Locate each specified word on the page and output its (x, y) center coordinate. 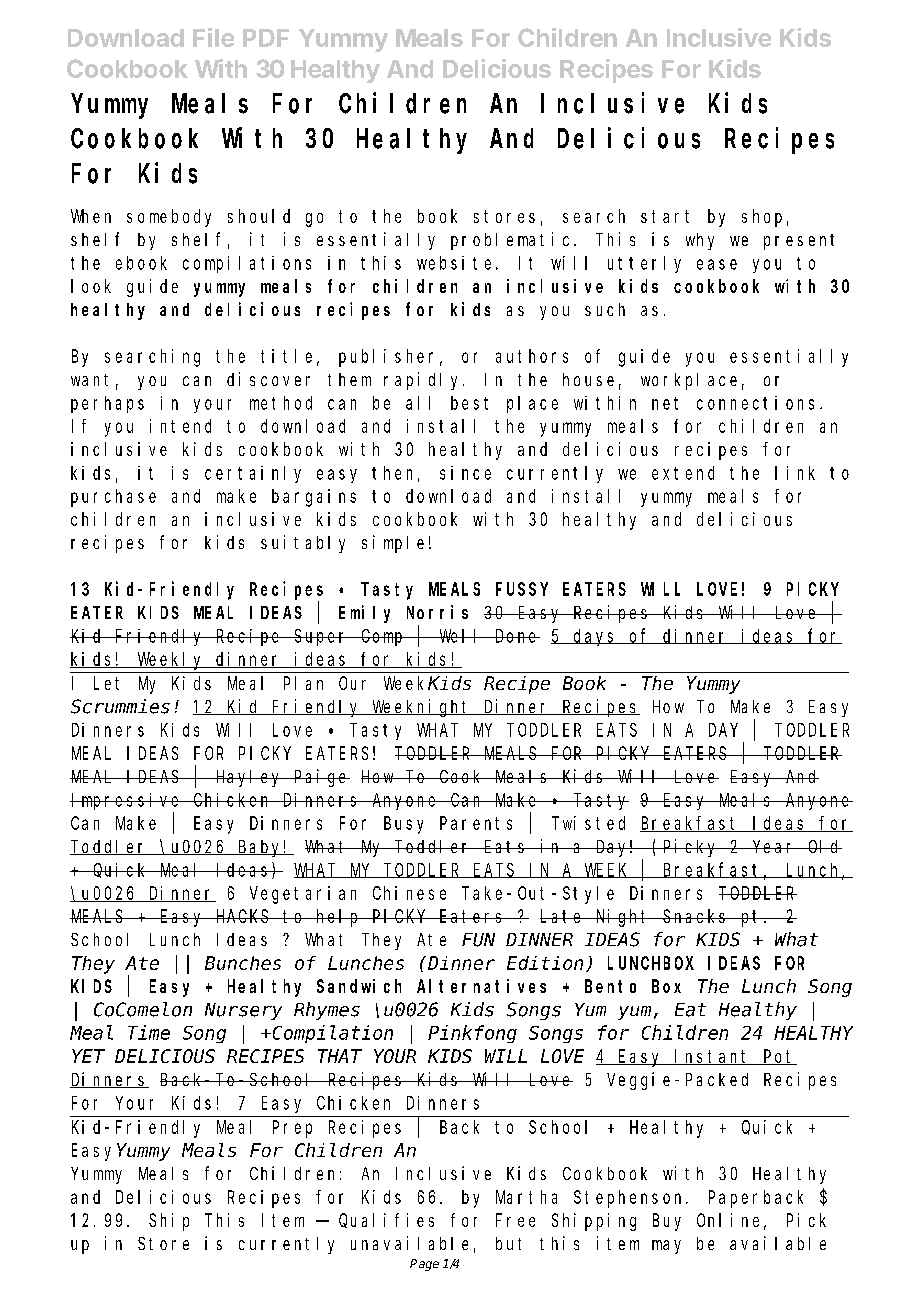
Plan (303, 683)
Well (461, 636)
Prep (292, 1129)
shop (762, 218)
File (213, 37)
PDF (266, 38)
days (595, 637)
